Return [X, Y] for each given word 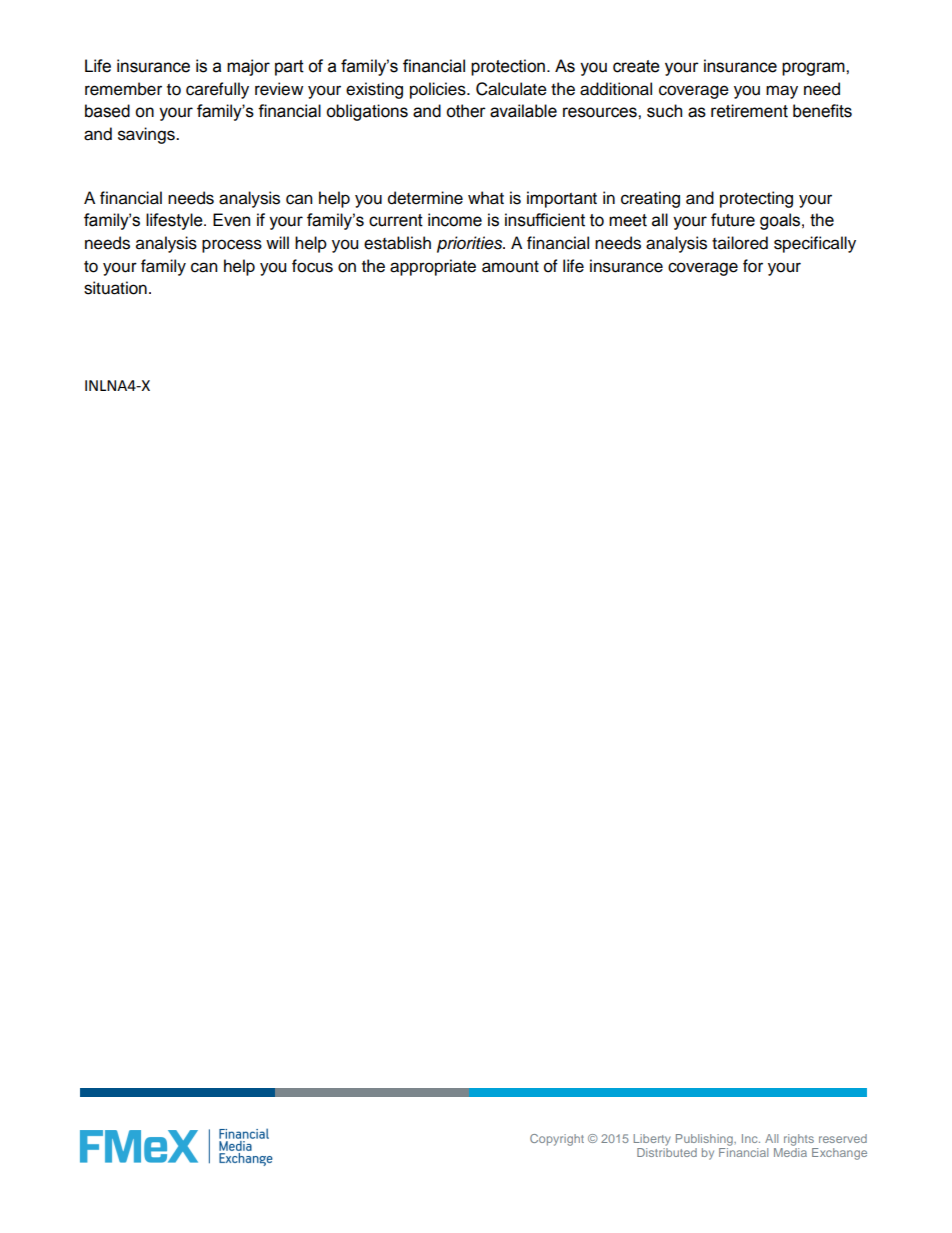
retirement [749, 111]
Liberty [652, 1140]
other [466, 111]
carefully [217, 90]
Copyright [557, 1140]
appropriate [433, 267]
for [753, 266]
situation [115, 288]
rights [799, 1140]
